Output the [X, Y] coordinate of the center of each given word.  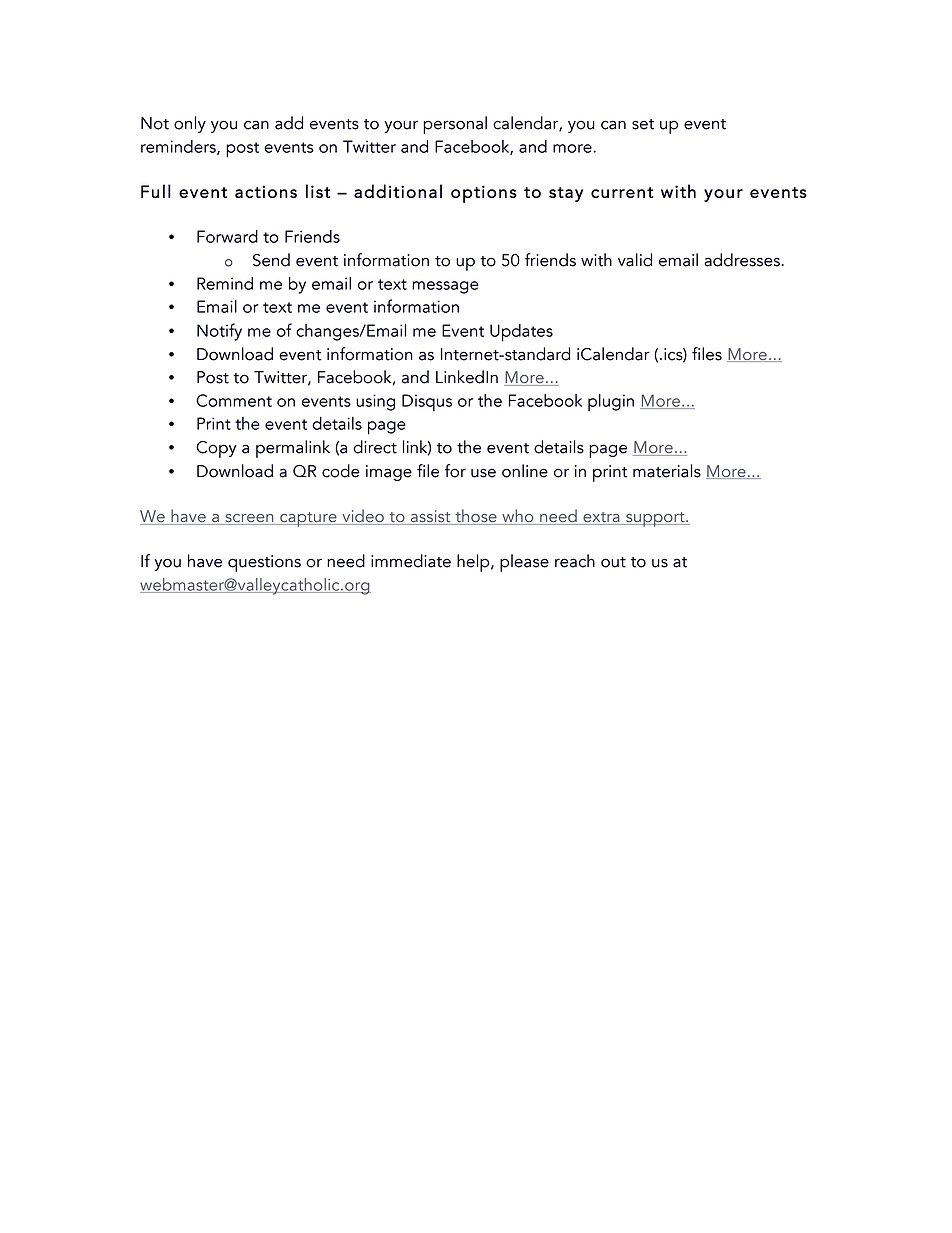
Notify [219, 332]
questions [264, 563]
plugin [611, 402]
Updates [521, 333]
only [190, 124]
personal [455, 125]
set [643, 124]
